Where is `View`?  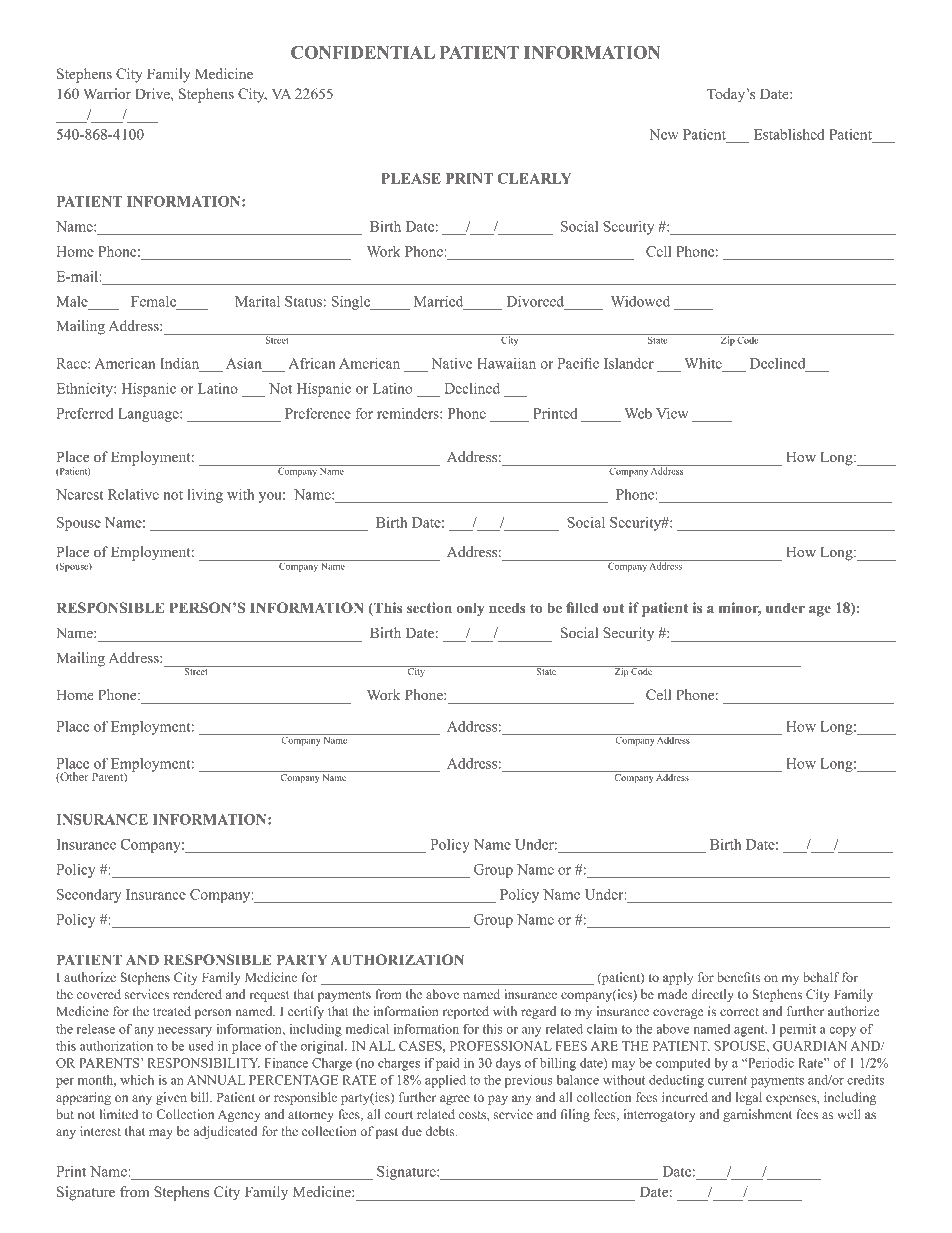
View is located at coordinates (672, 413).
